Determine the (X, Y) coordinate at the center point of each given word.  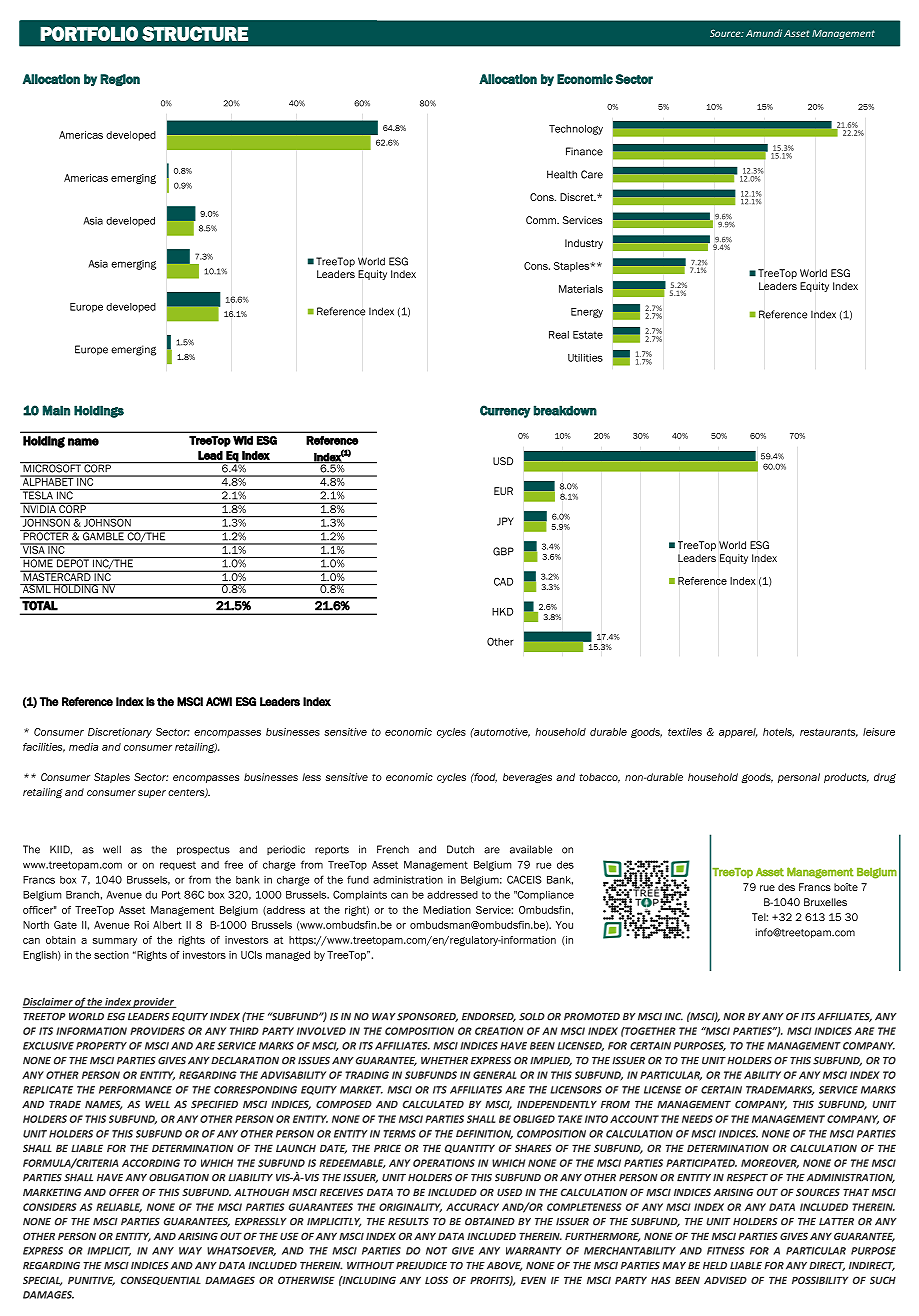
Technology (576, 130)
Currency (505, 411)
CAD (503, 581)
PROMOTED (592, 1017)
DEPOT (73, 562)
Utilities (585, 358)
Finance (584, 151)
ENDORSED (489, 1017)
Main (56, 410)
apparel (738, 733)
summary (115, 942)
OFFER (124, 1192)
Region (120, 80)
